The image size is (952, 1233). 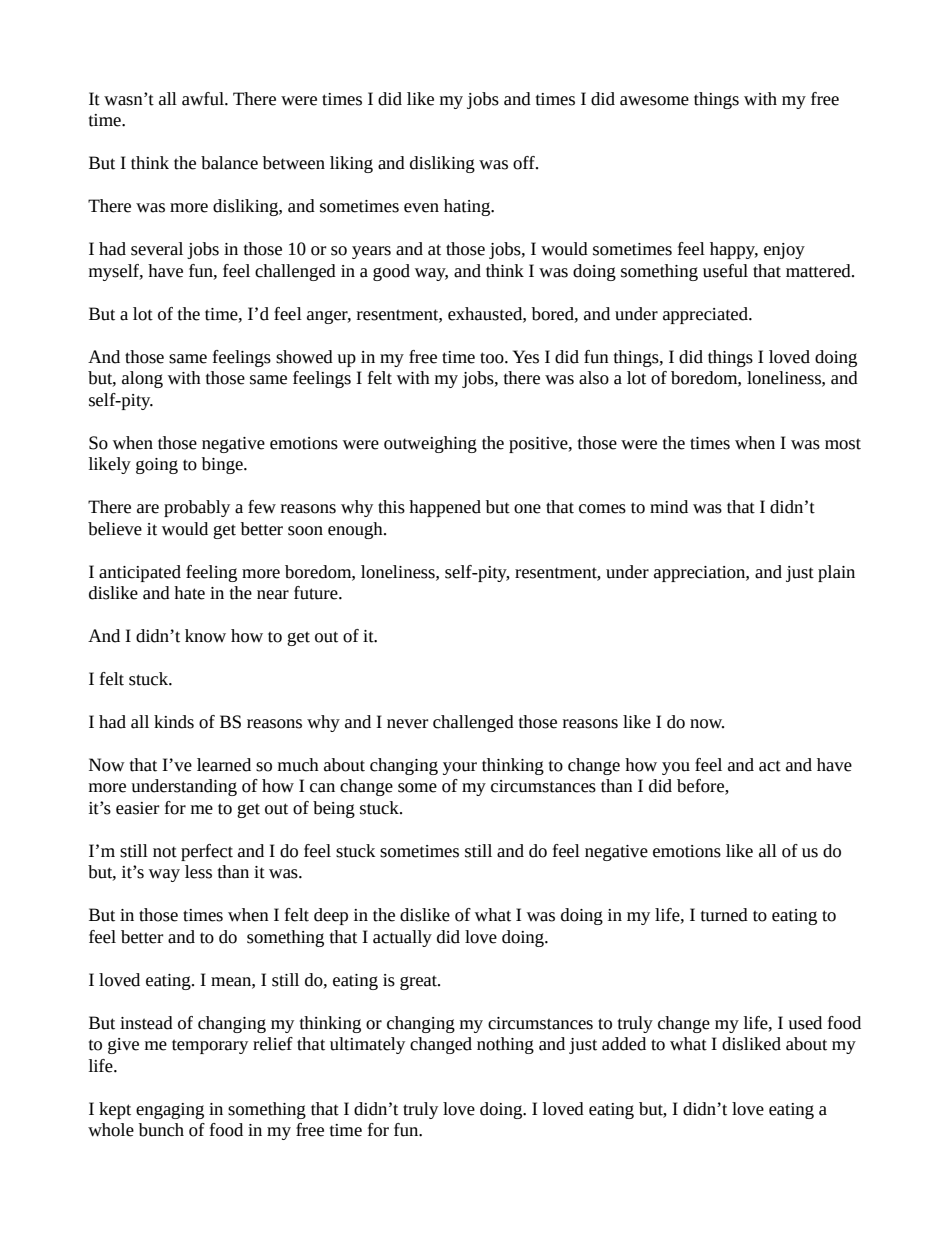 I want to click on off, so click(x=525, y=163).
